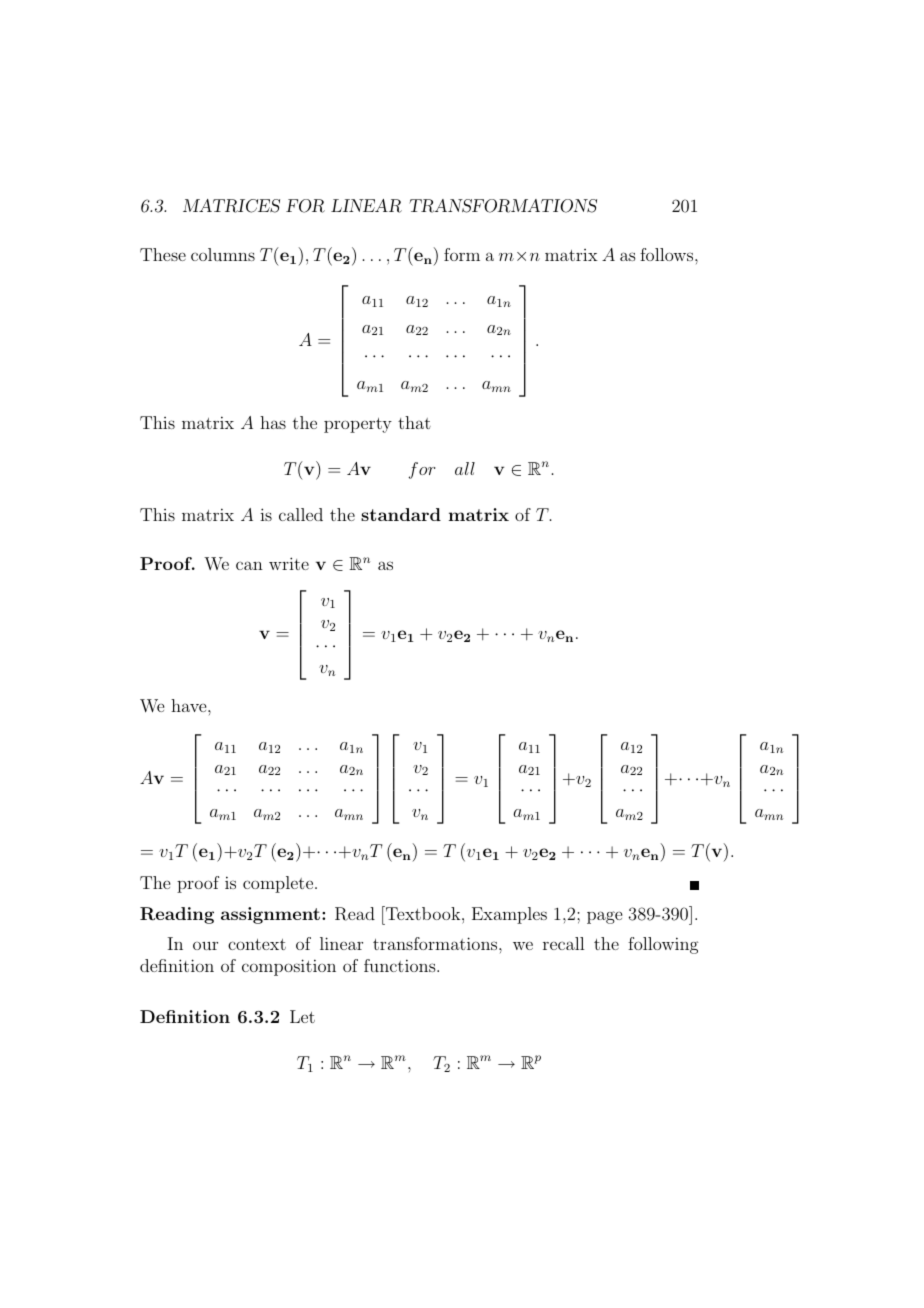 The image size is (924, 1308). Describe the element at coordinates (604, 917) in the screenshot. I see `page` at that location.
